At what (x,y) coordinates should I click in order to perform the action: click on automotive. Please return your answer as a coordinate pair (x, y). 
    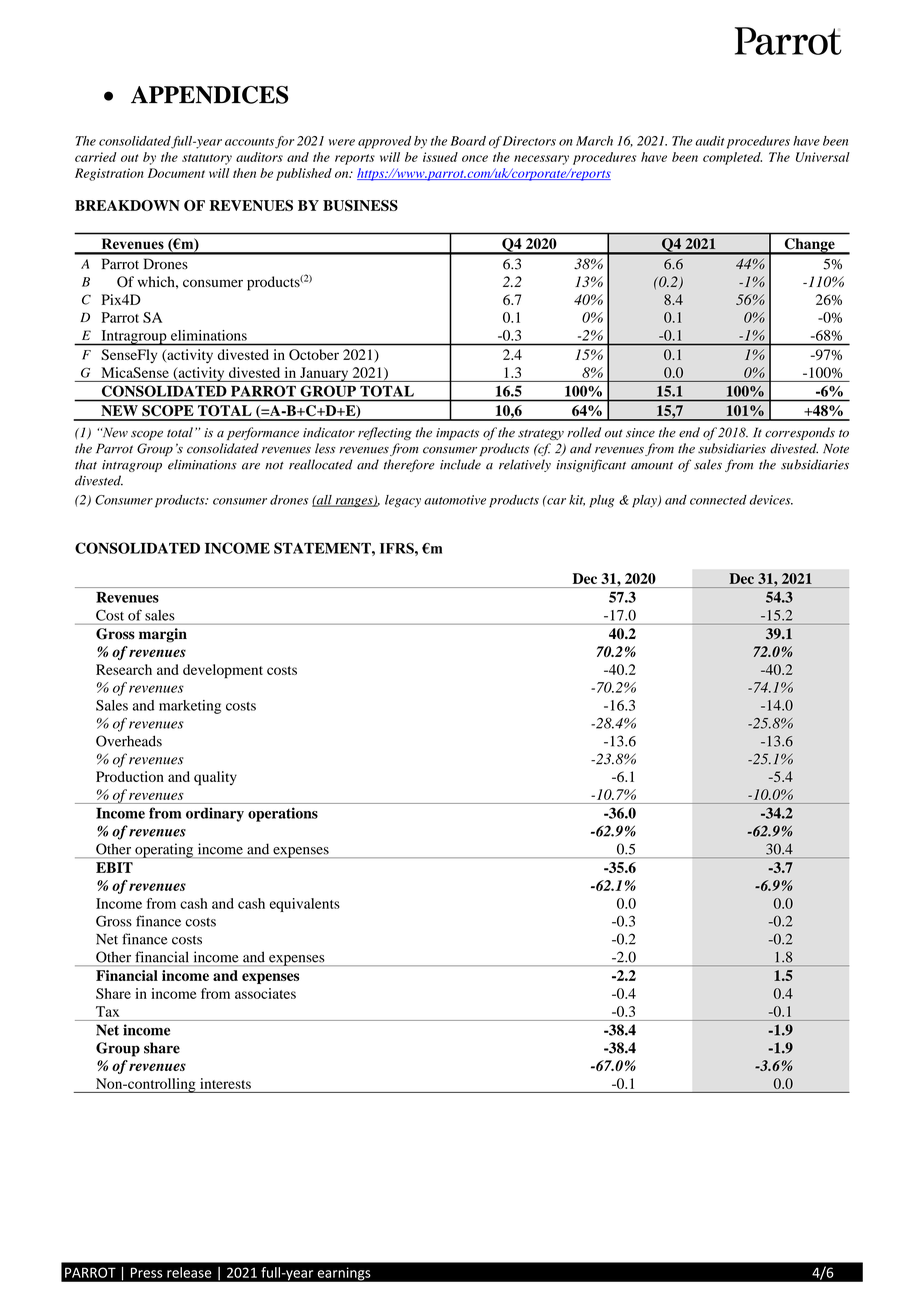
    Looking at the image, I should click on (455, 500).
